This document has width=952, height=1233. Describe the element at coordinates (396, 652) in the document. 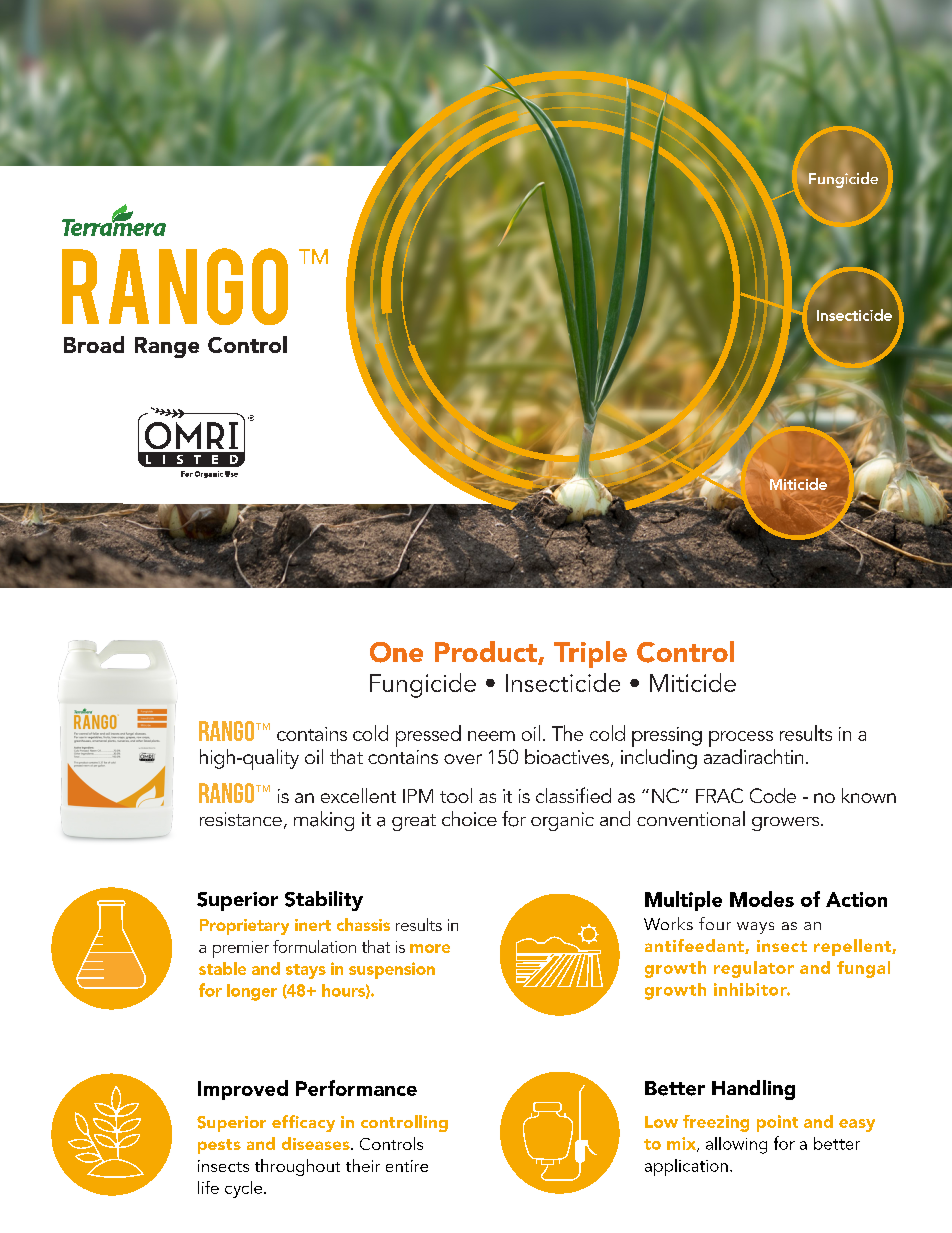

I see `One` at that location.
